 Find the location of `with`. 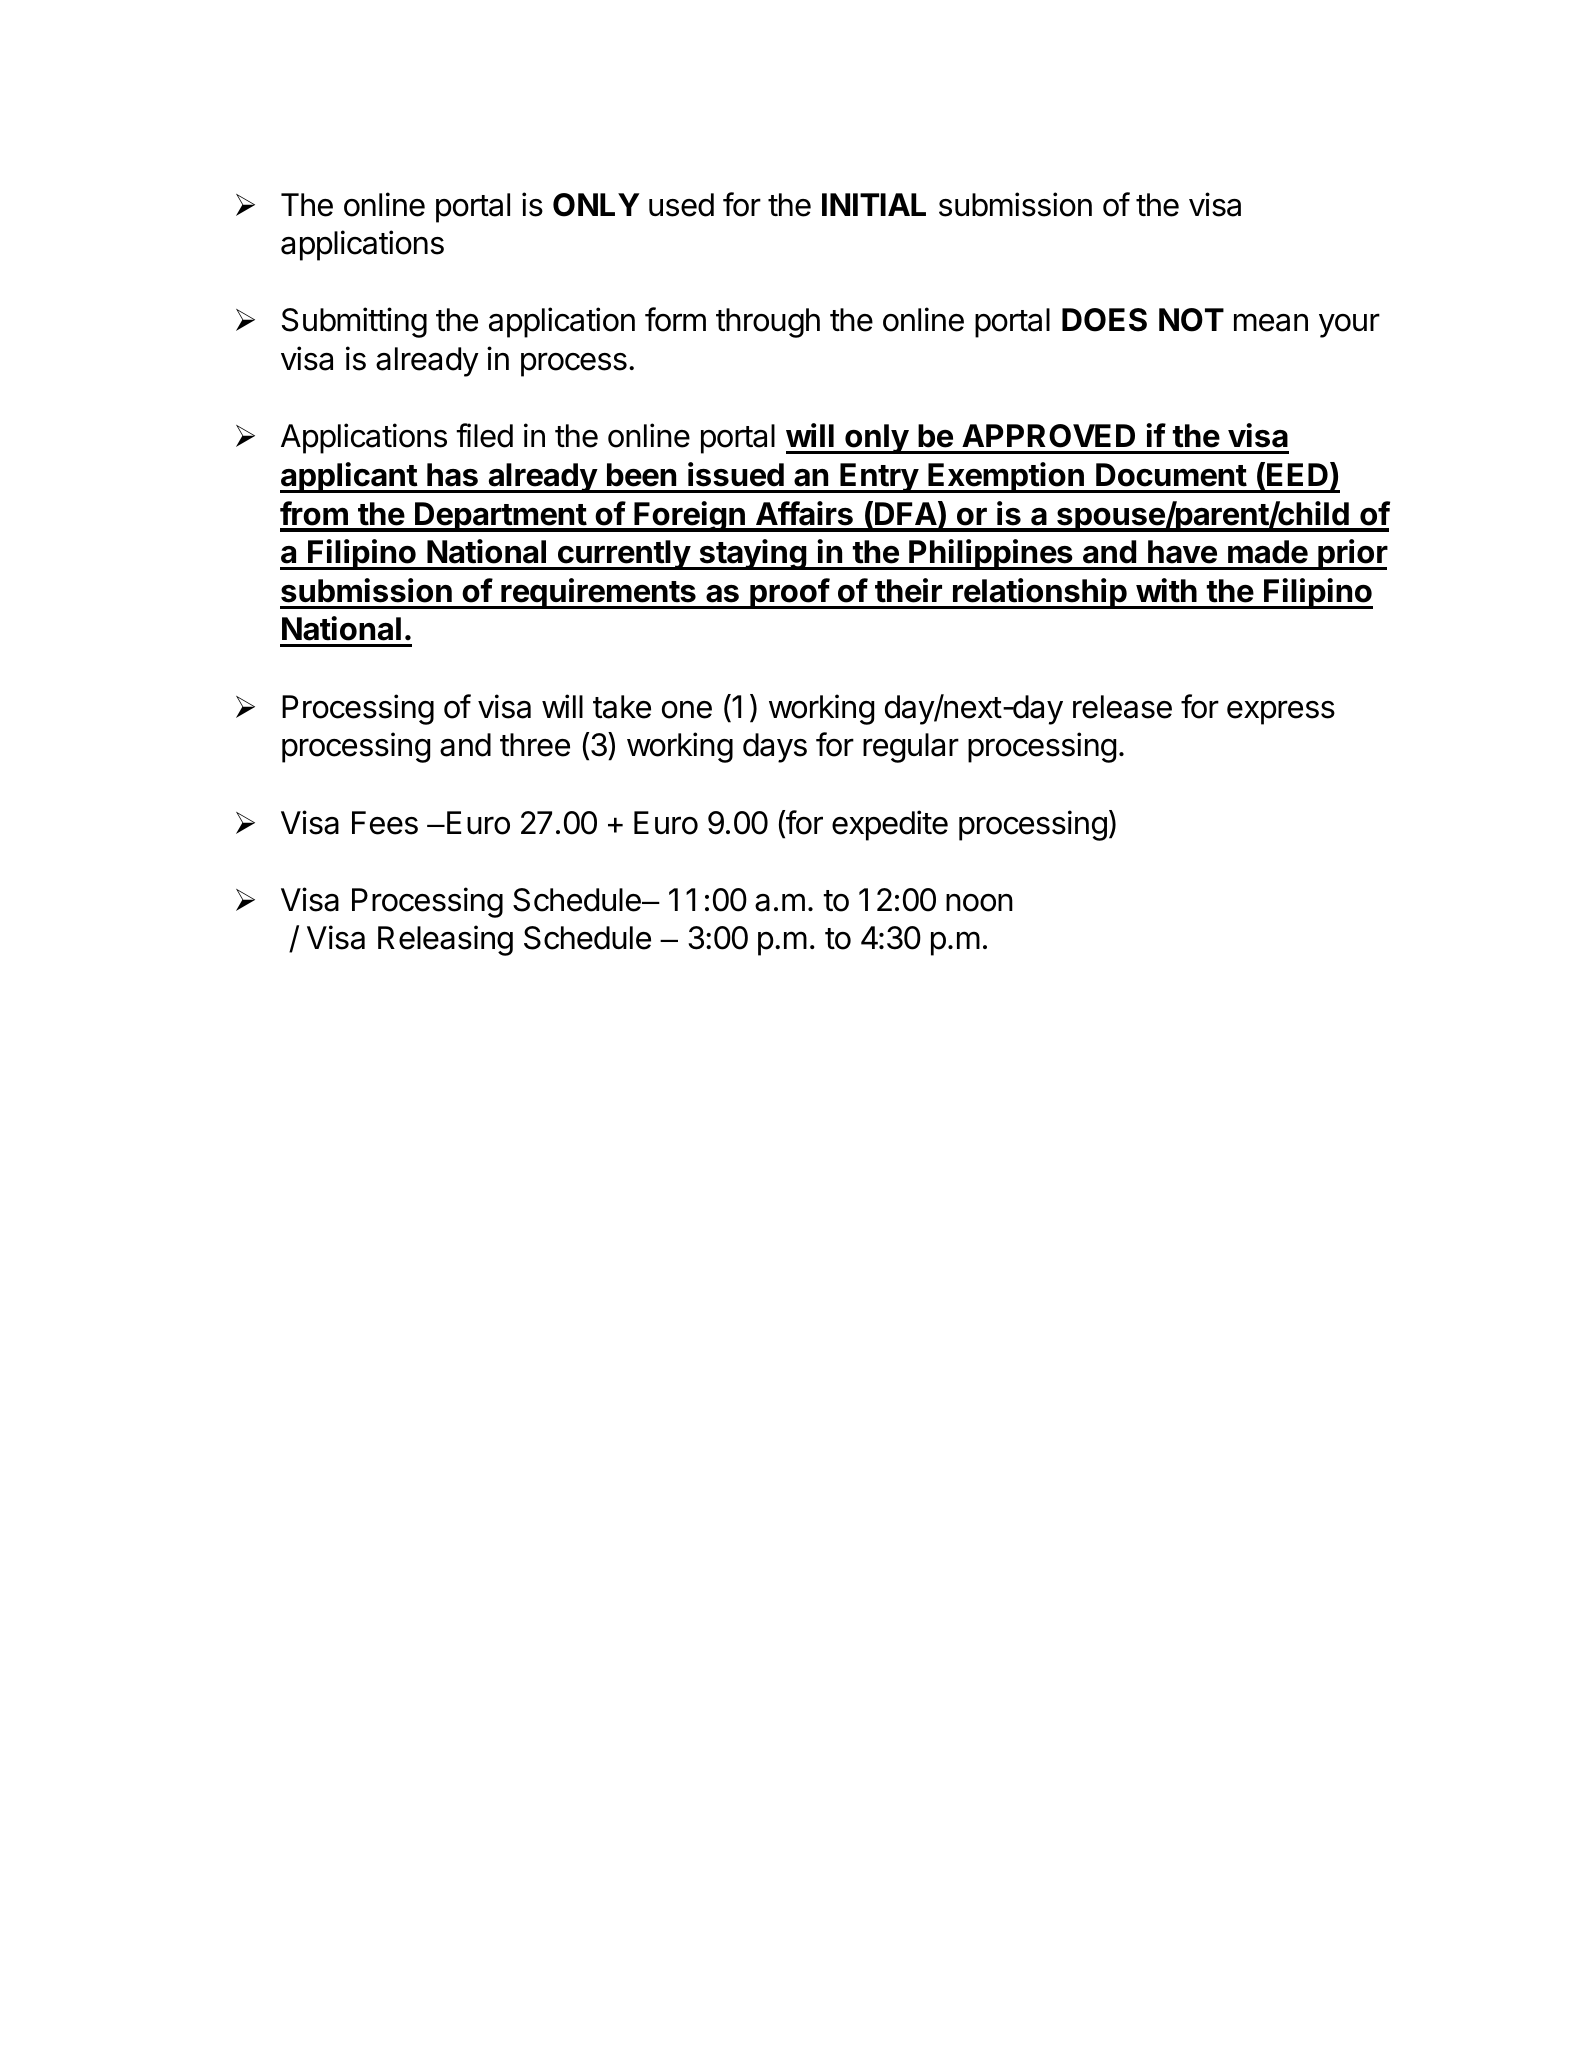

with is located at coordinates (1166, 590).
